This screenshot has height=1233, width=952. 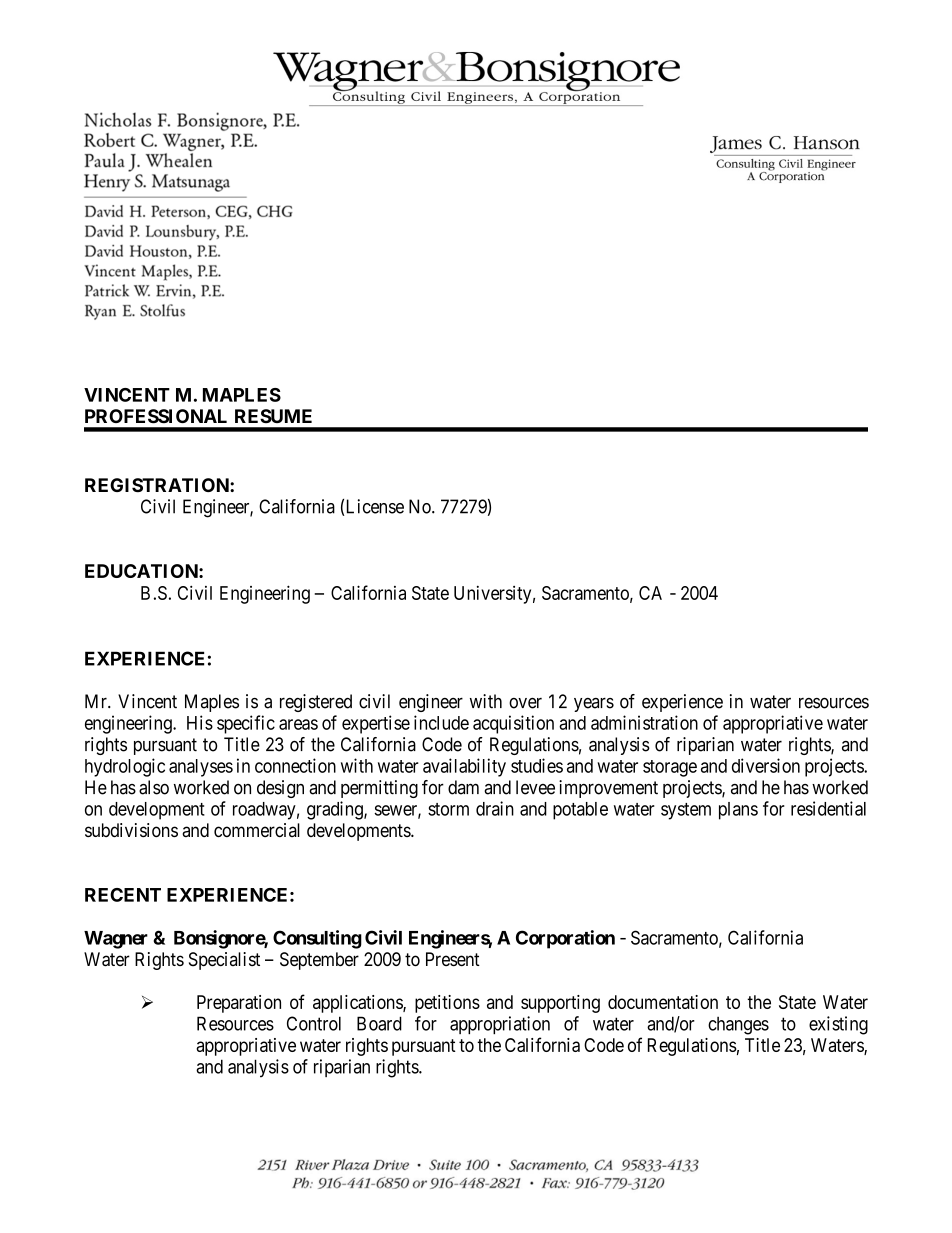 I want to click on commercial, so click(x=257, y=830).
